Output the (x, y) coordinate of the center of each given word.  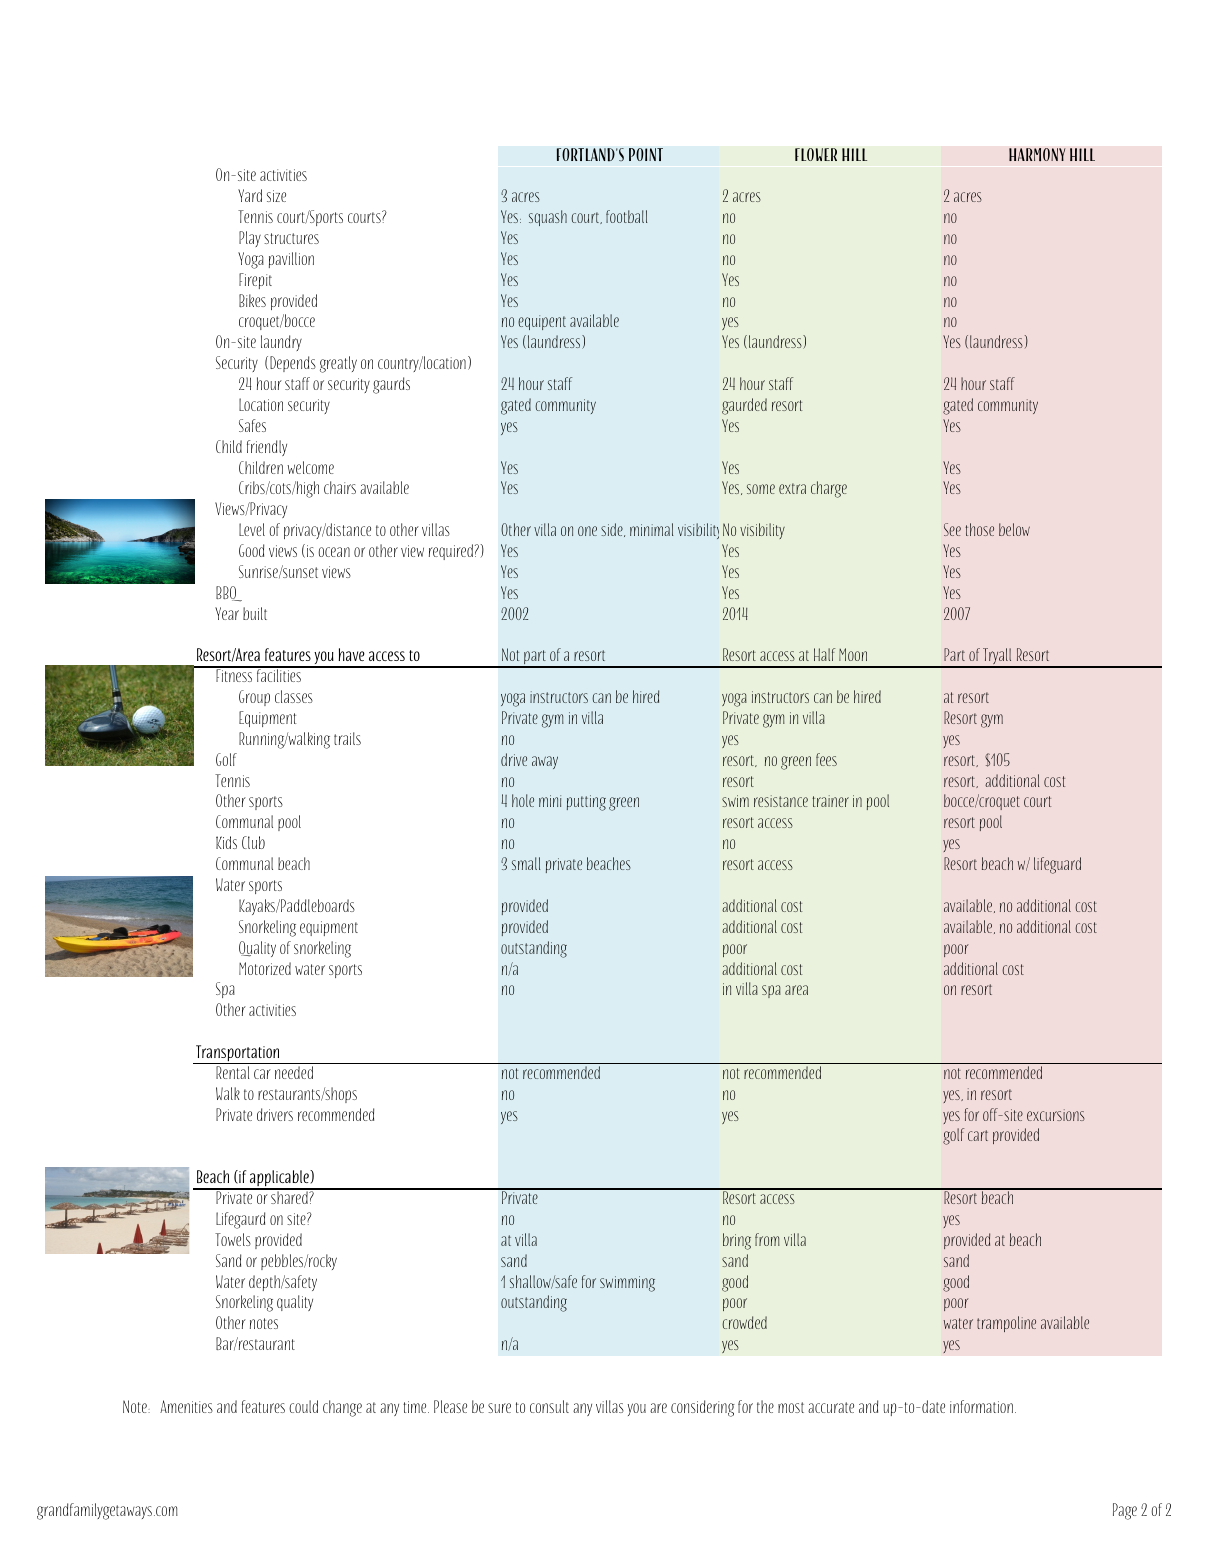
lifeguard (1057, 865)
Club (253, 842)
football (626, 216)
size (276, 196)
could (303, 1406)
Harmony (1037, 155)
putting (586, 803)
